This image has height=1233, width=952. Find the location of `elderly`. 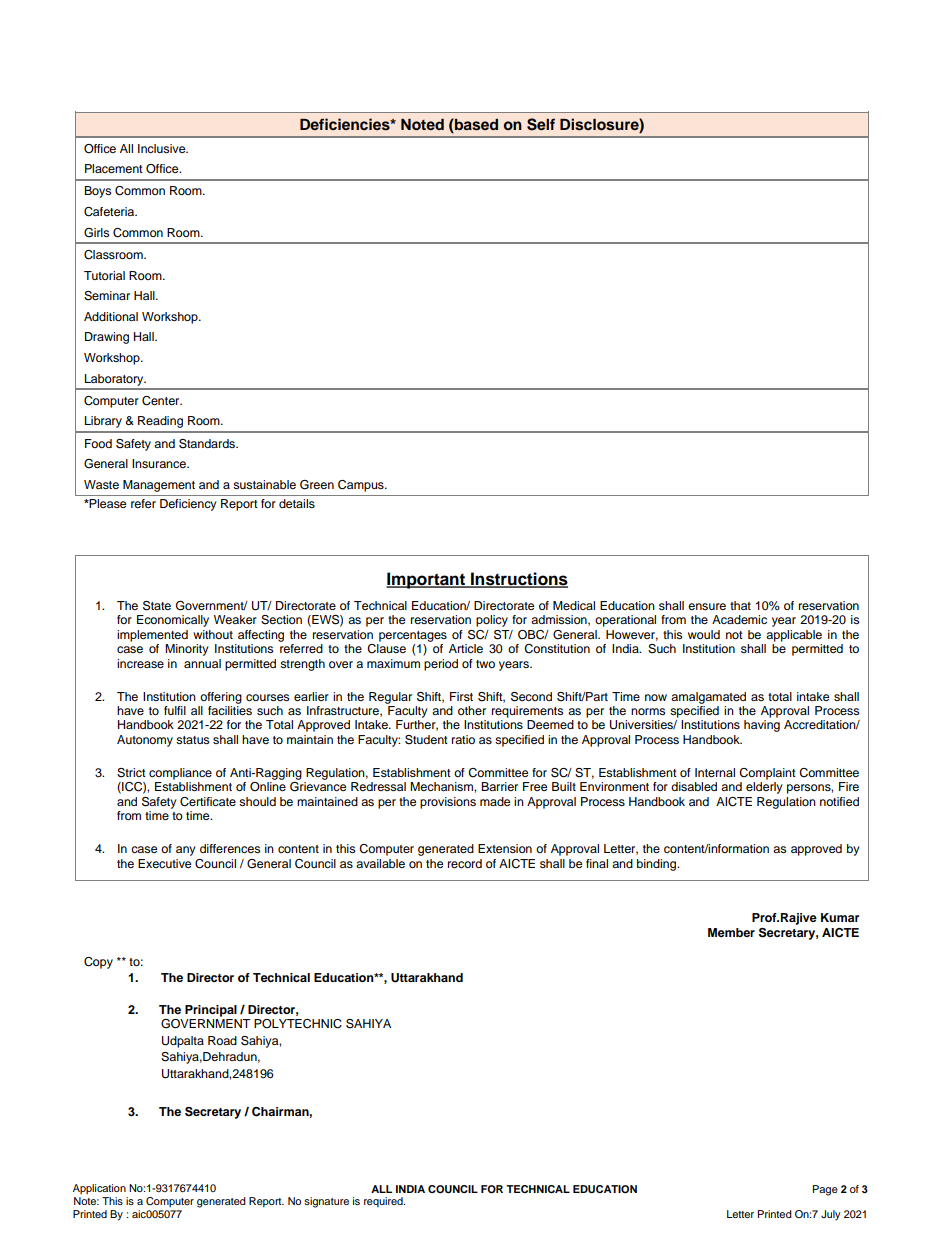

elderly is located at coordinates (764, 788).
